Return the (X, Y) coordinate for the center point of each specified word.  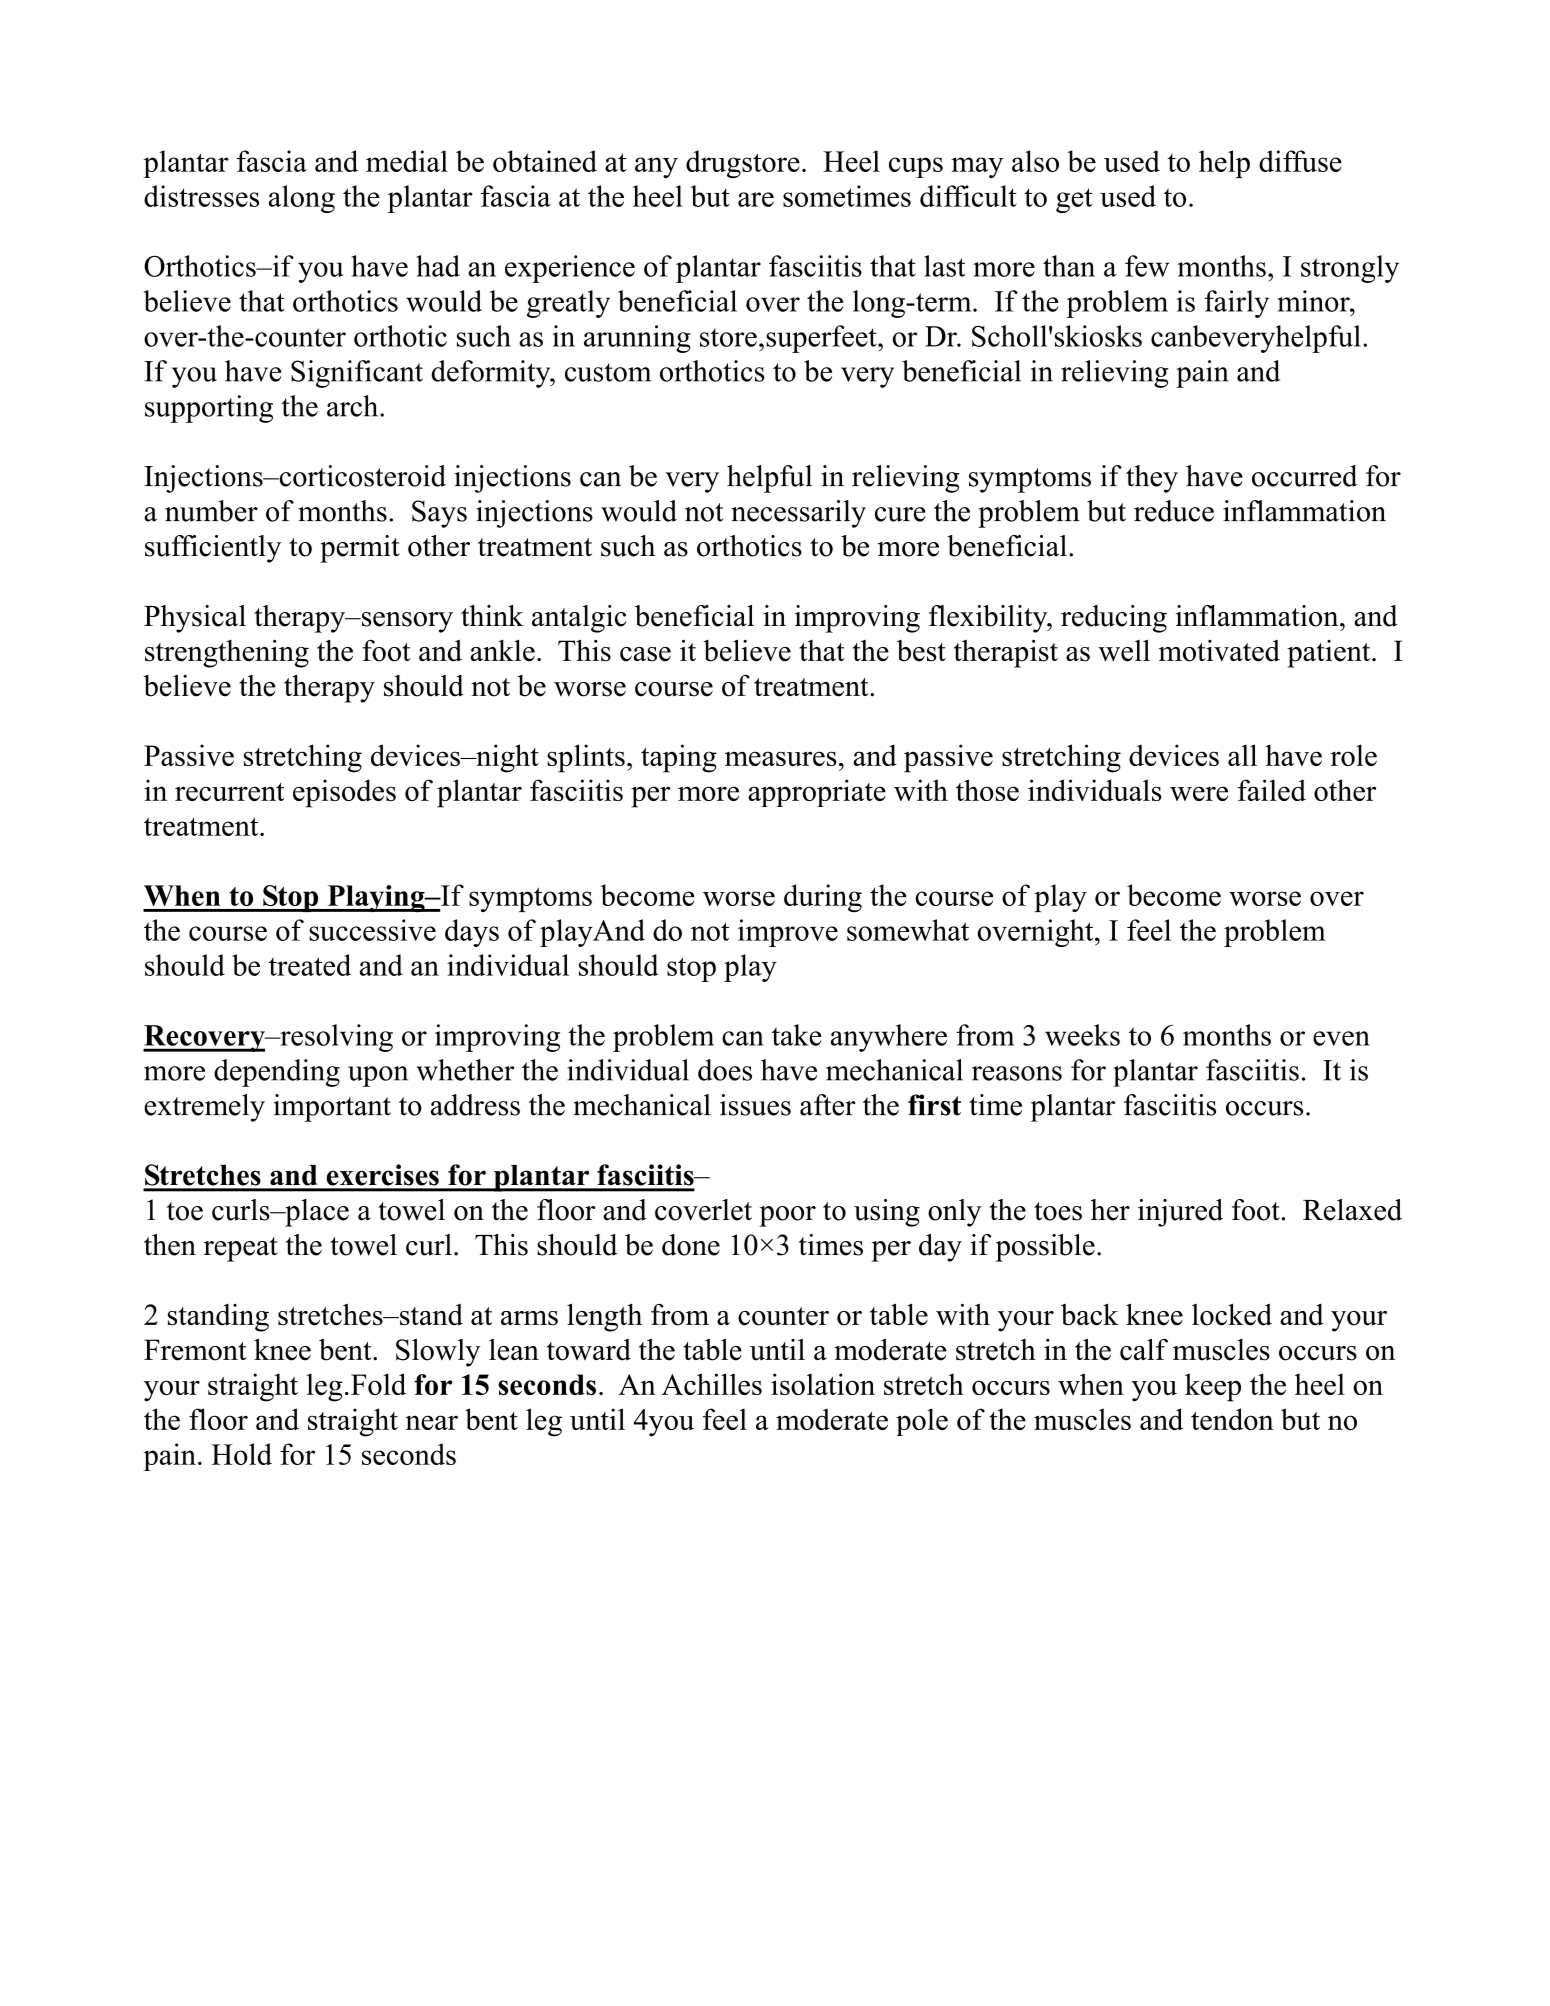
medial (407, 161)
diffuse (1300, 161)
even (1341, 1038)
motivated (1219, 651)
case (645, 654)
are (756, 199)
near (431, 1422)
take (797, 1035)
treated (310, 965)
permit (360, 549)
